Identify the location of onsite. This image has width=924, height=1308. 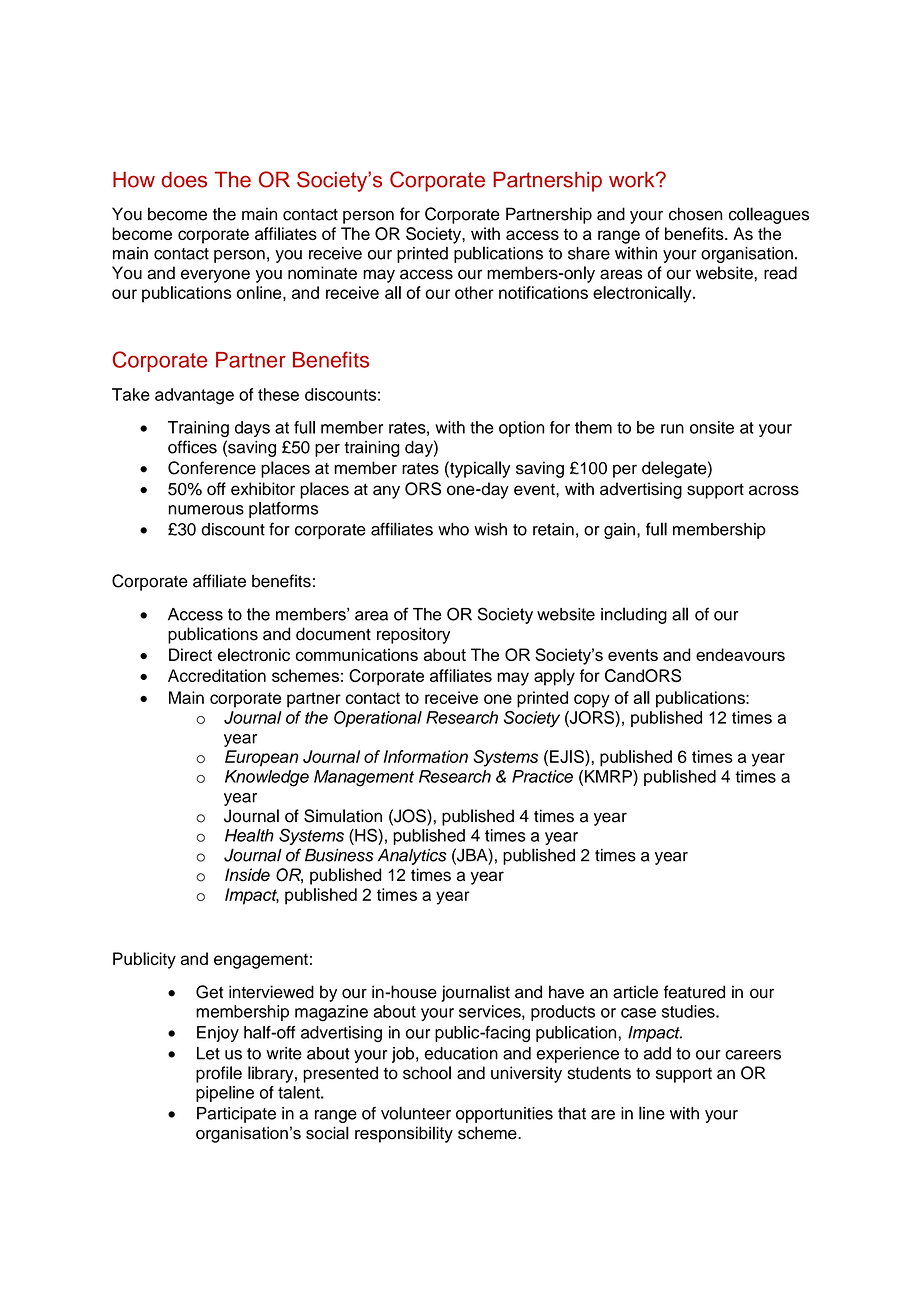
(712, 427).
